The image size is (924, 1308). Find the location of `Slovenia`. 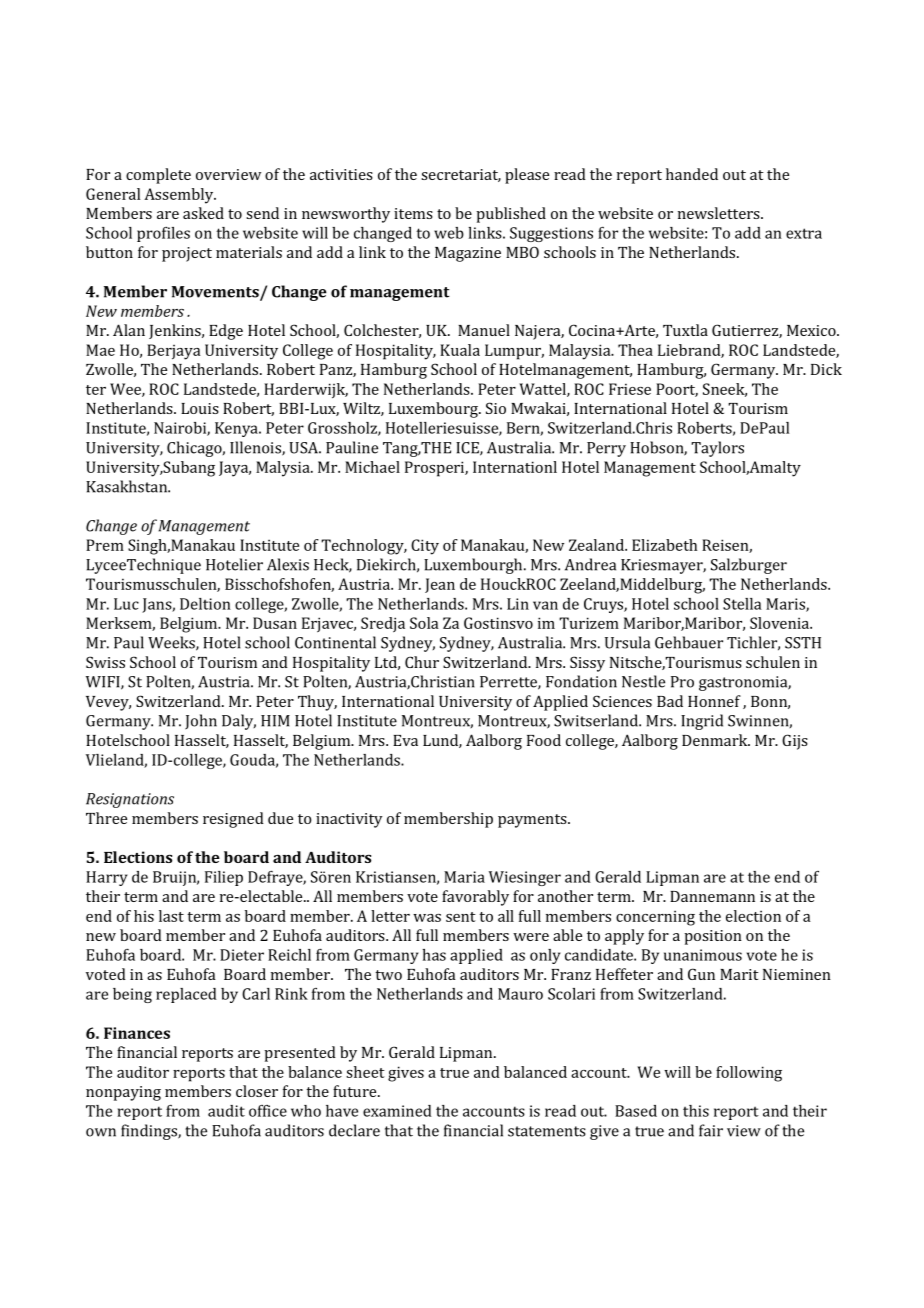

Slovenia is located at coordinates (780, 623).
